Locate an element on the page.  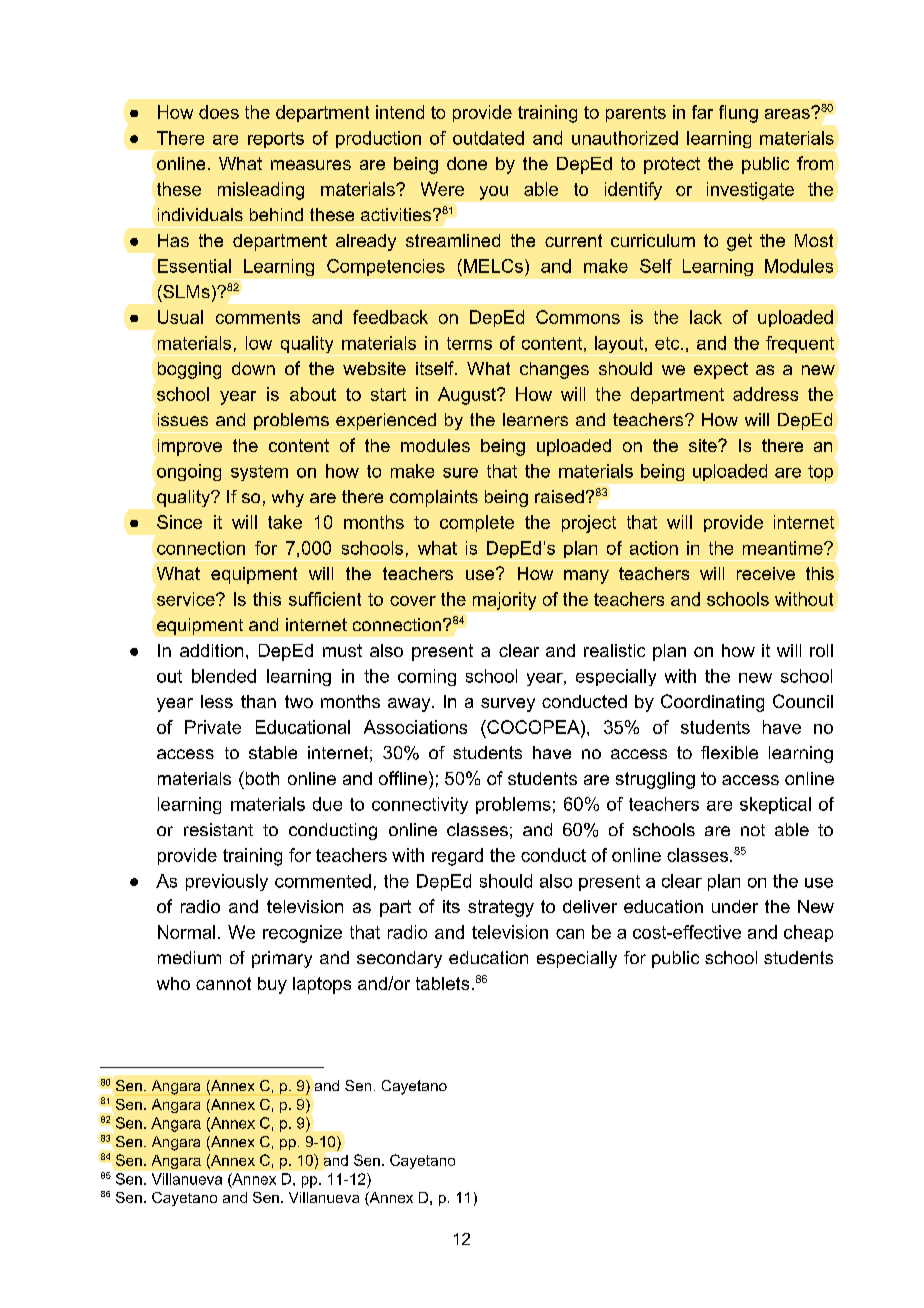
reports is located at coordinates (276, 140).
